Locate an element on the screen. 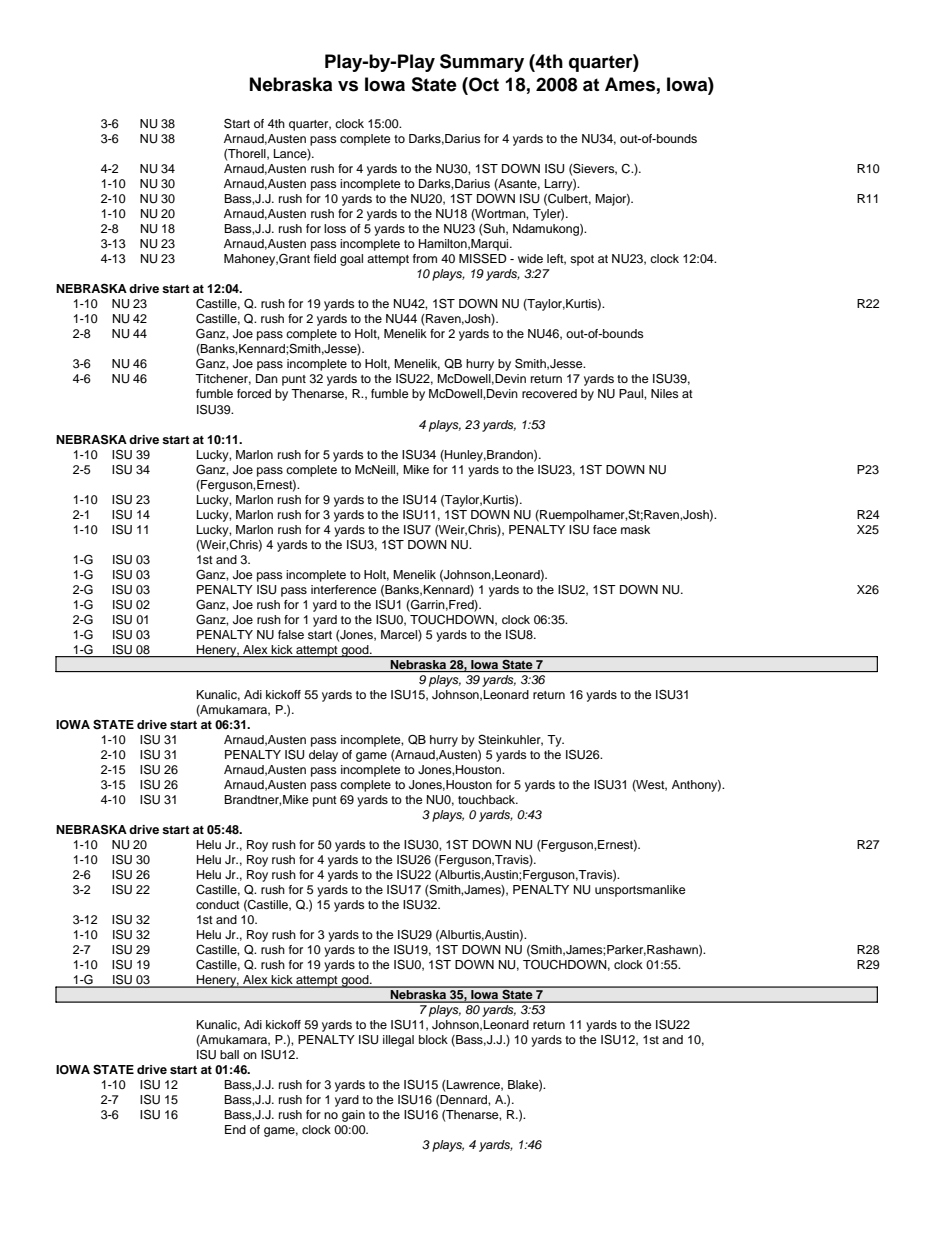 The height and width of the screenshot is (1233, 952). delay is located at coordinates (323, 756).
